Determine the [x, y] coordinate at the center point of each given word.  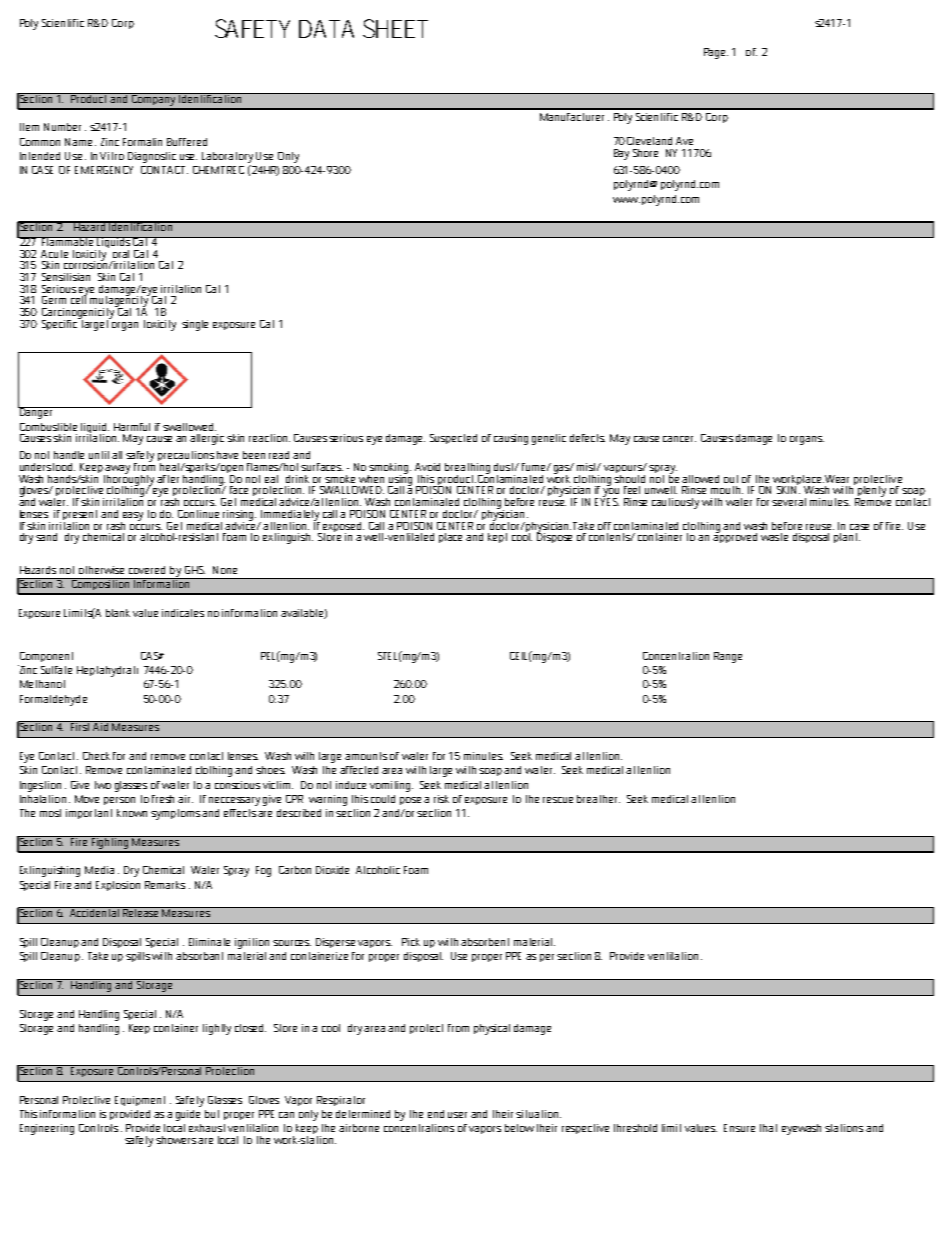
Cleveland [649, 141]
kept [497, 538]
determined [363, 1114]
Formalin [142, 142]
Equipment [140, 1101]
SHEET [395, 28]
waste [774, 537]
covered [147, 570]
